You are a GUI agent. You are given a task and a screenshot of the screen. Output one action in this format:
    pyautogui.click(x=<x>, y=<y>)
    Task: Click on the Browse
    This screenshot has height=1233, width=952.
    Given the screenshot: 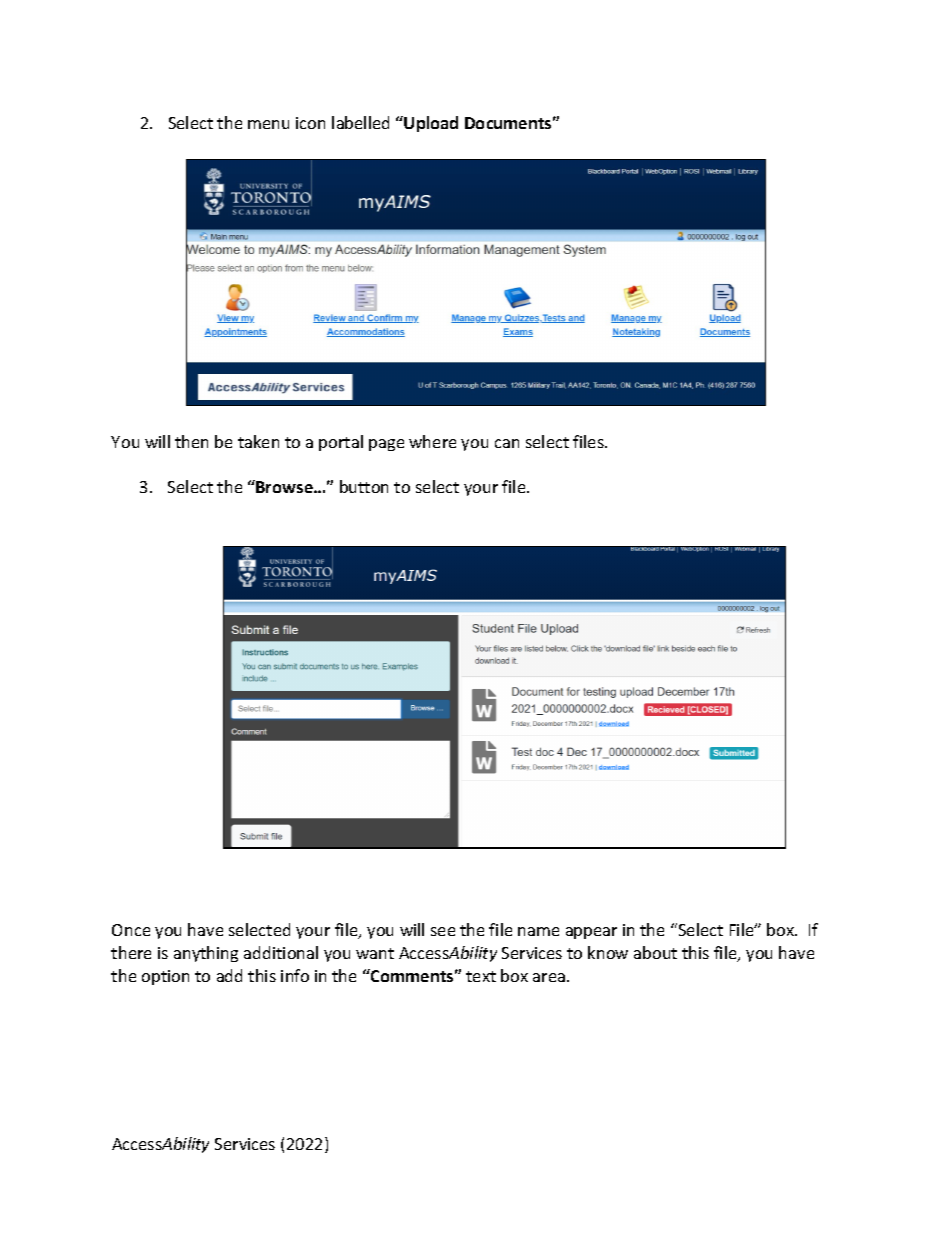 What is the action you would take?
    pyautogui.click(x=285, y=487)
